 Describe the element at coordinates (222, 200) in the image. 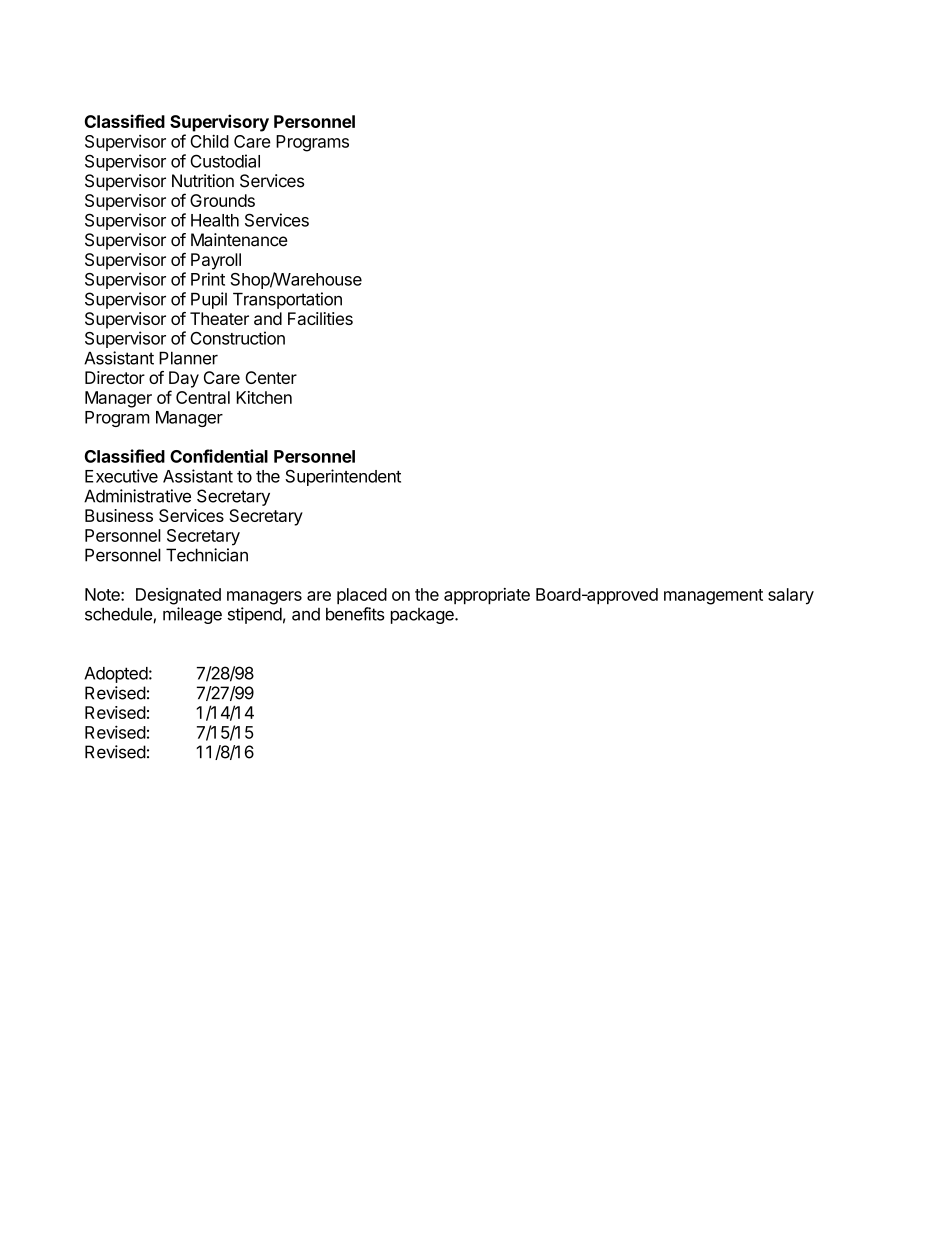

I see `Grounds` at that location.
